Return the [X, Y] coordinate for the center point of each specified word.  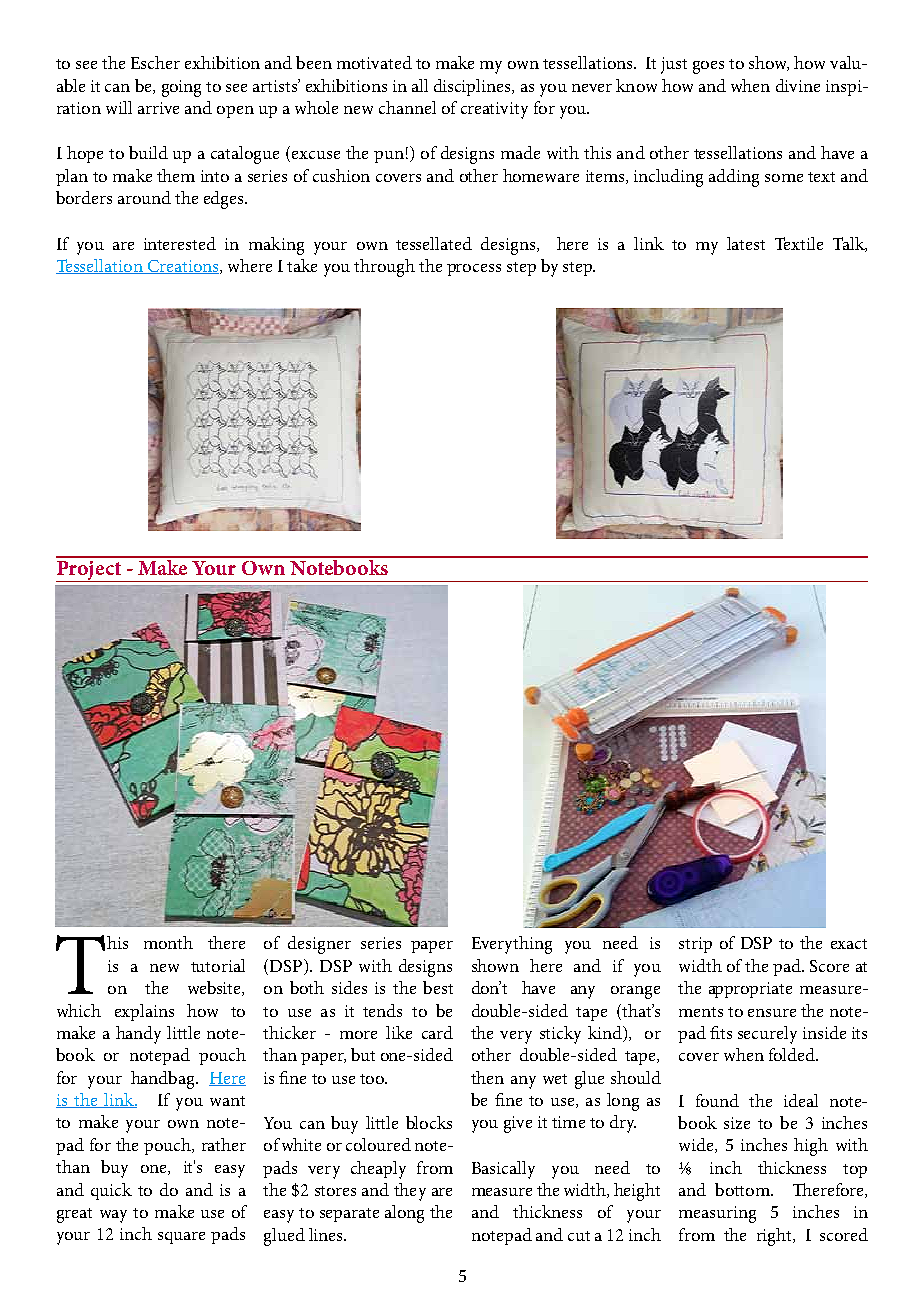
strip [695, 945]
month [168, 942]
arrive [158, 108]
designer [319, 945]
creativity [494, 110]
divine [798, 85]
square [181, 1238]
